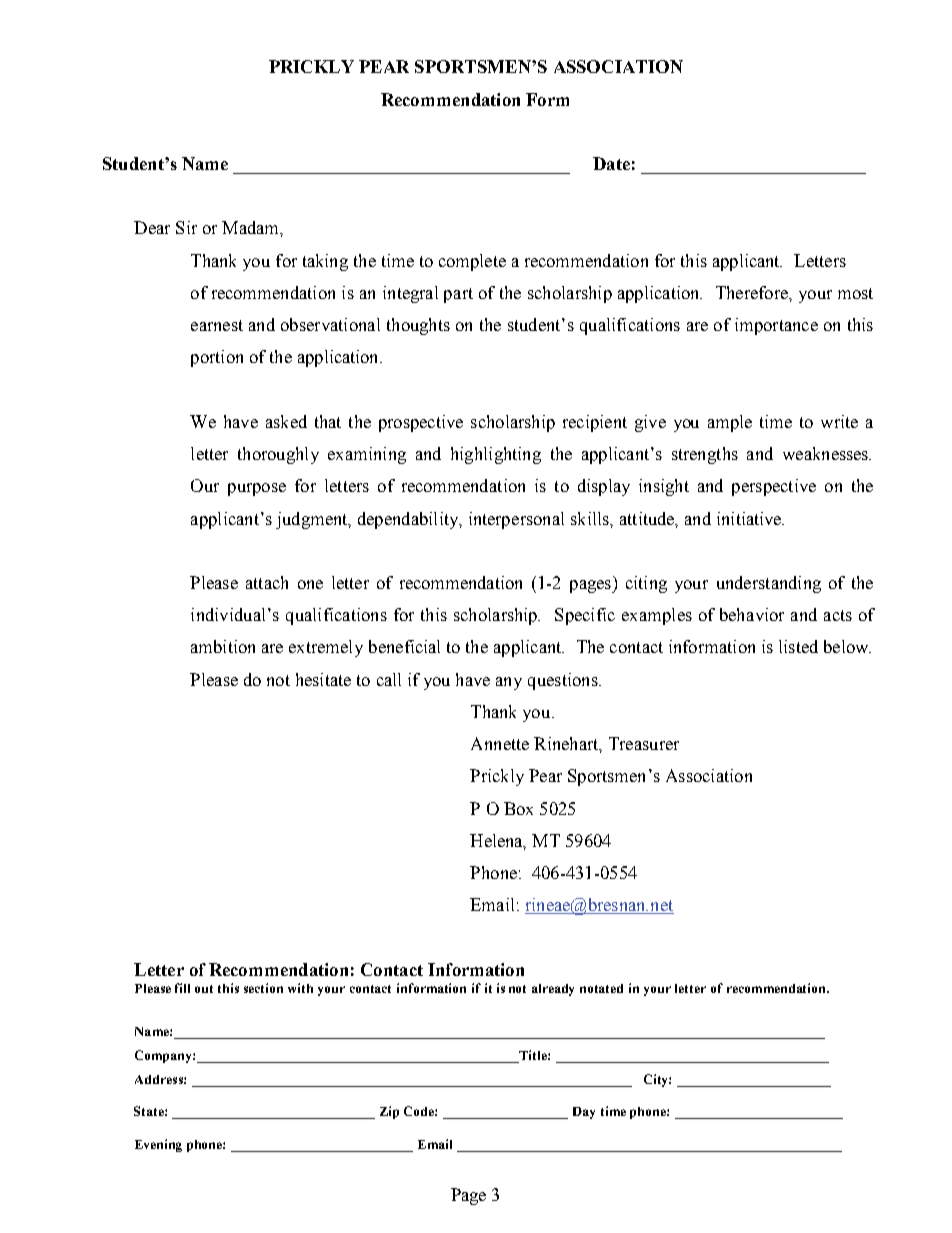 The width and height of the screenshot is (952, 1233). I want to click on Box, so click(518, 808).
